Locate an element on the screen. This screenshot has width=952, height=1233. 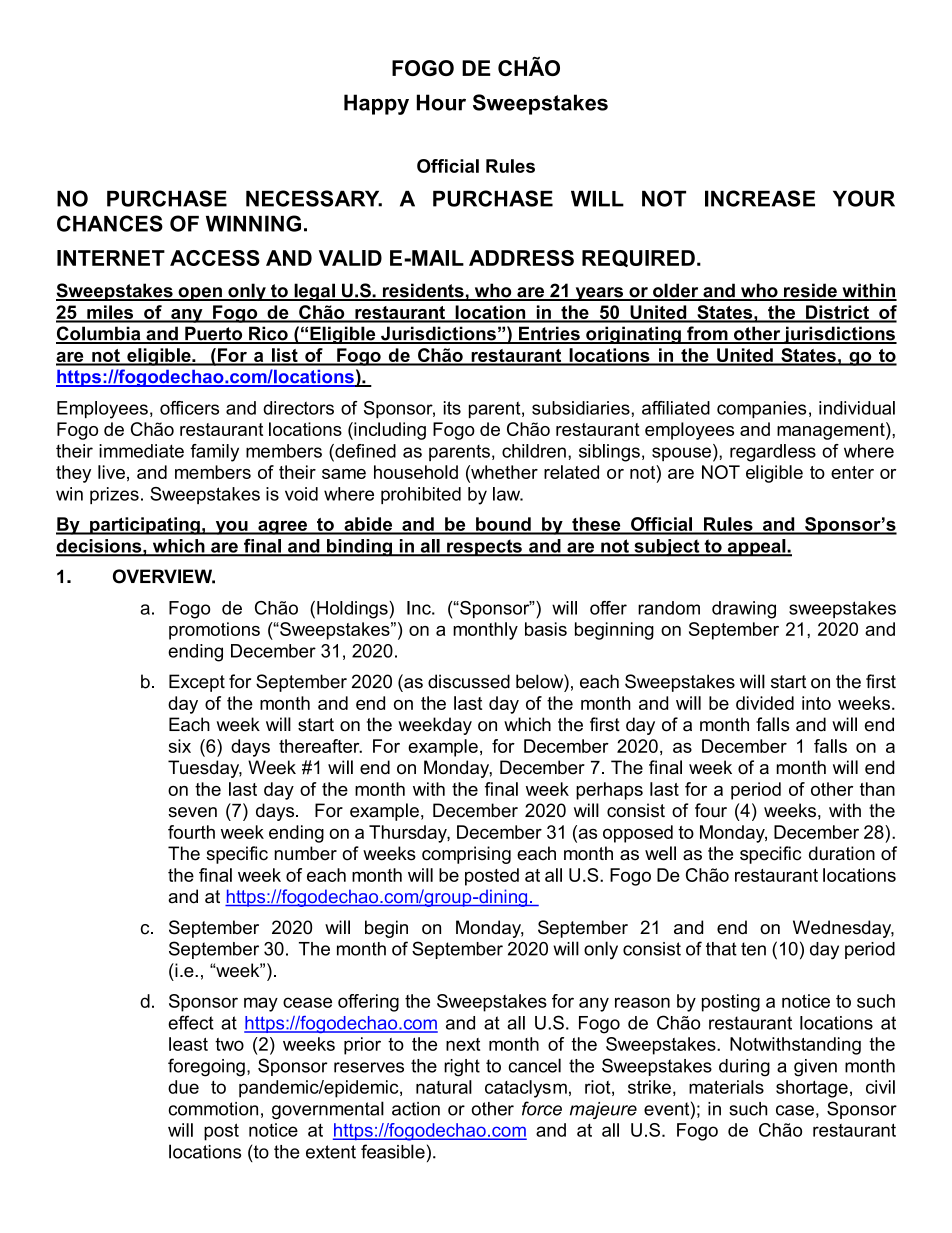
seven is located at coordinates (192, 812).
